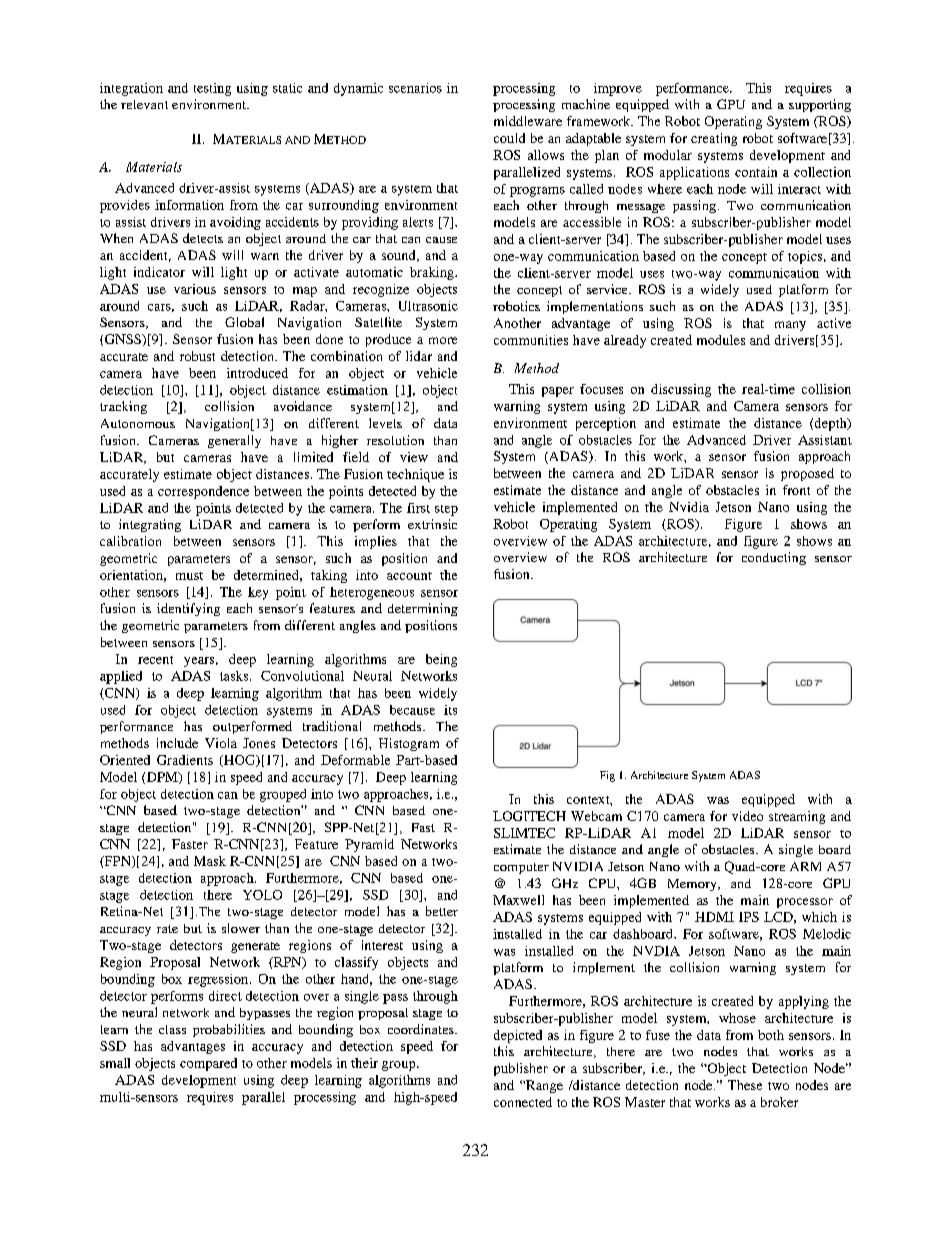 Image resolution: width=952 pixels, height=1233 pixels. What do you see at coordinates (714, 139) in the document?
I see `creating` at bounding box center [714, 139].
